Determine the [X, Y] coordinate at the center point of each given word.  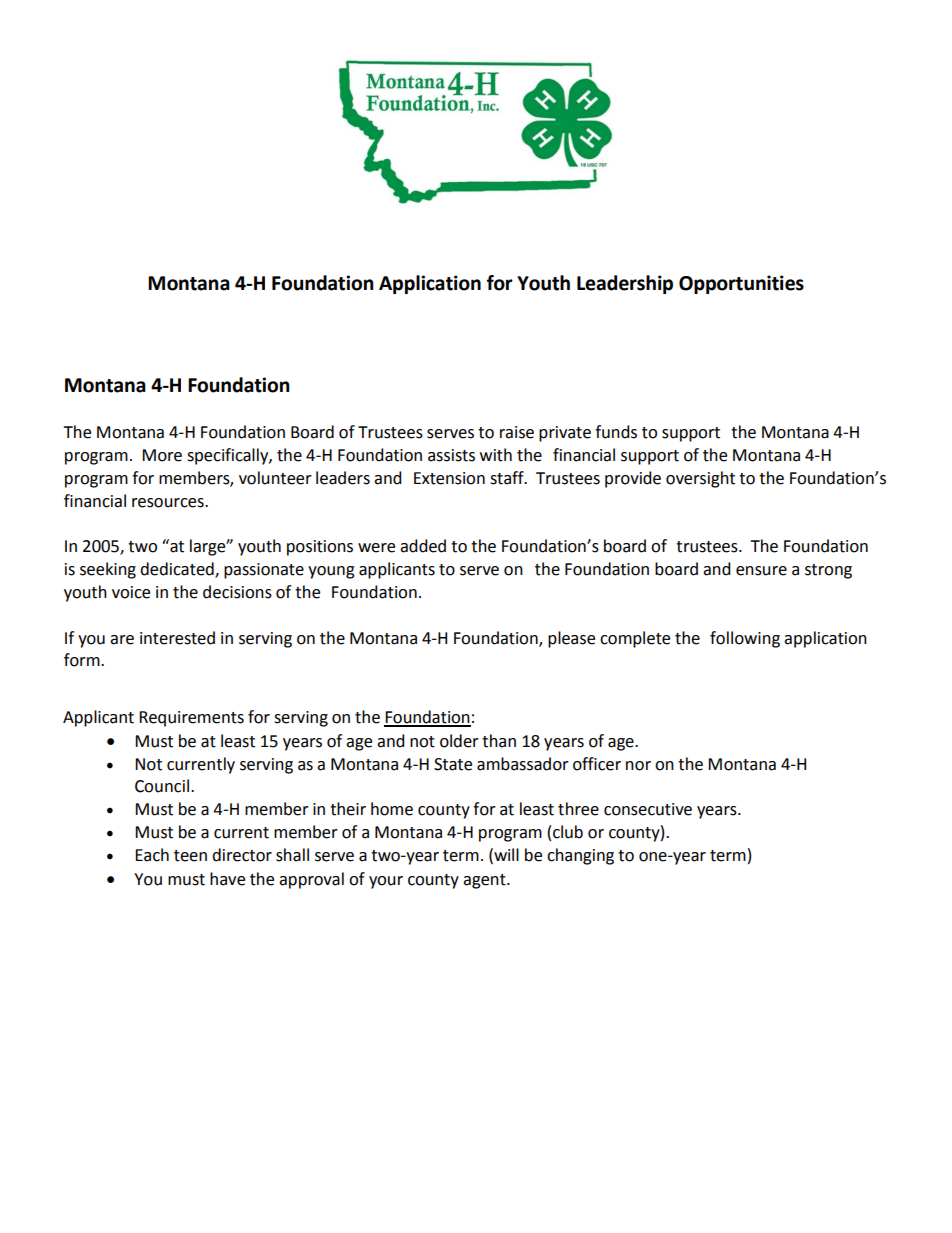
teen [190, 856]
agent [485, 881]
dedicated [178, 570]
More [162, 455]
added [423, 546]
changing [580, 856]
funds [616, 432]
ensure [761, 571]
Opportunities [741, 284]
